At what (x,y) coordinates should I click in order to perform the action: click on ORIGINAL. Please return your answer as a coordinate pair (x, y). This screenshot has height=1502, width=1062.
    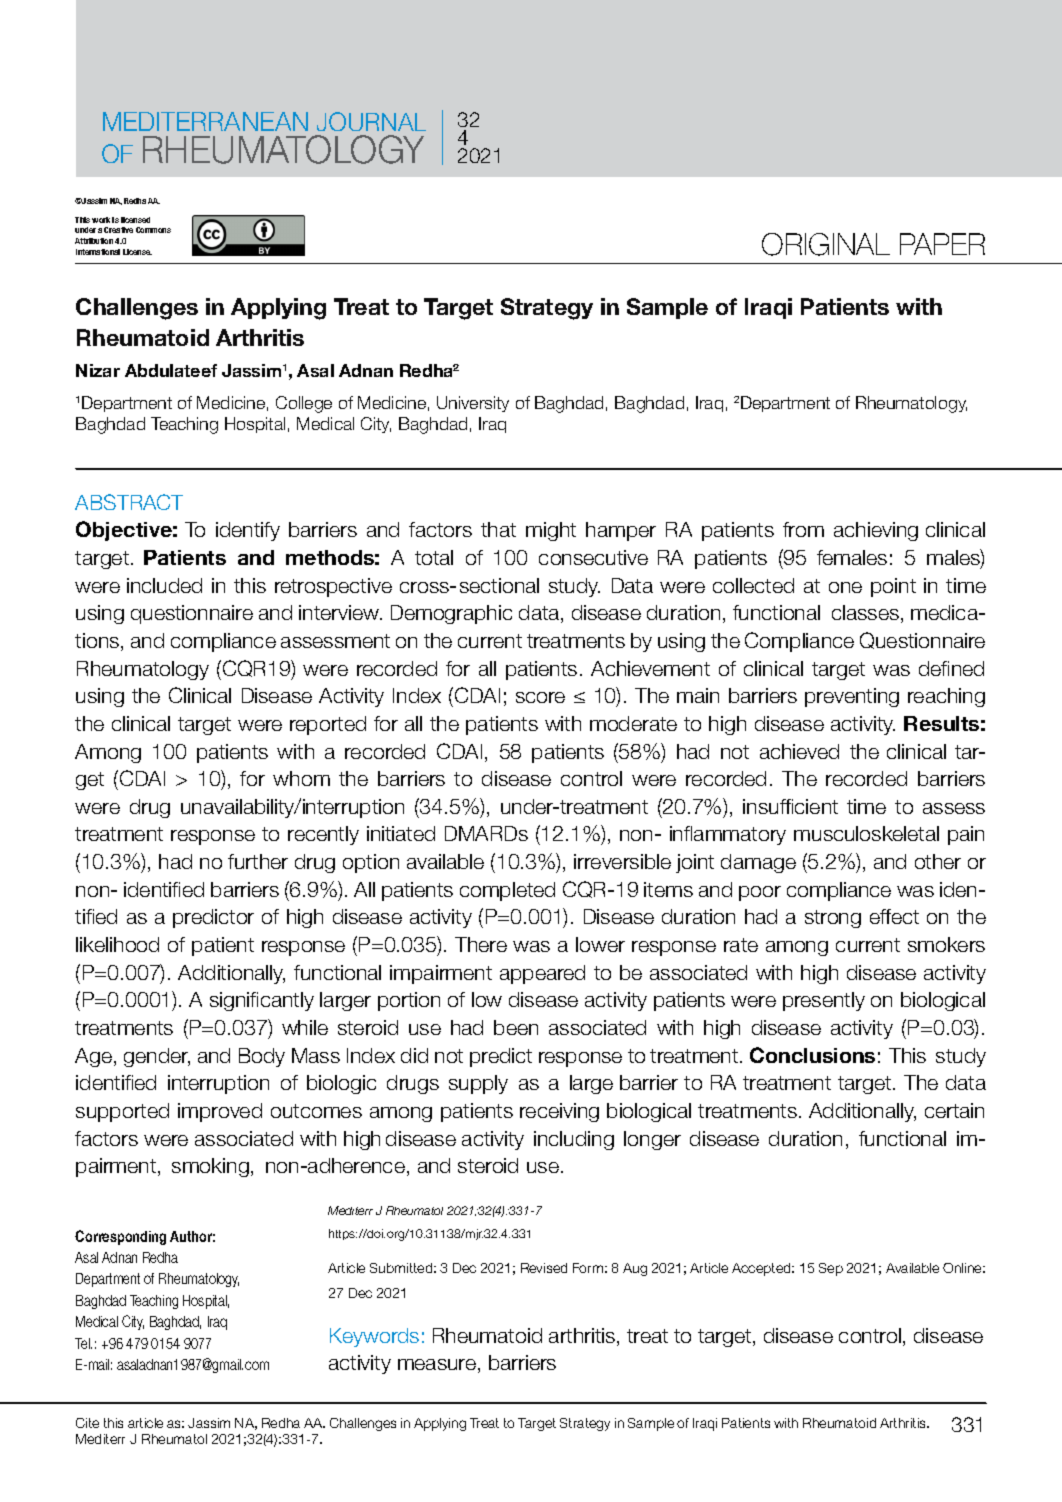
    Looking at the image, I should click on (826, 244).
